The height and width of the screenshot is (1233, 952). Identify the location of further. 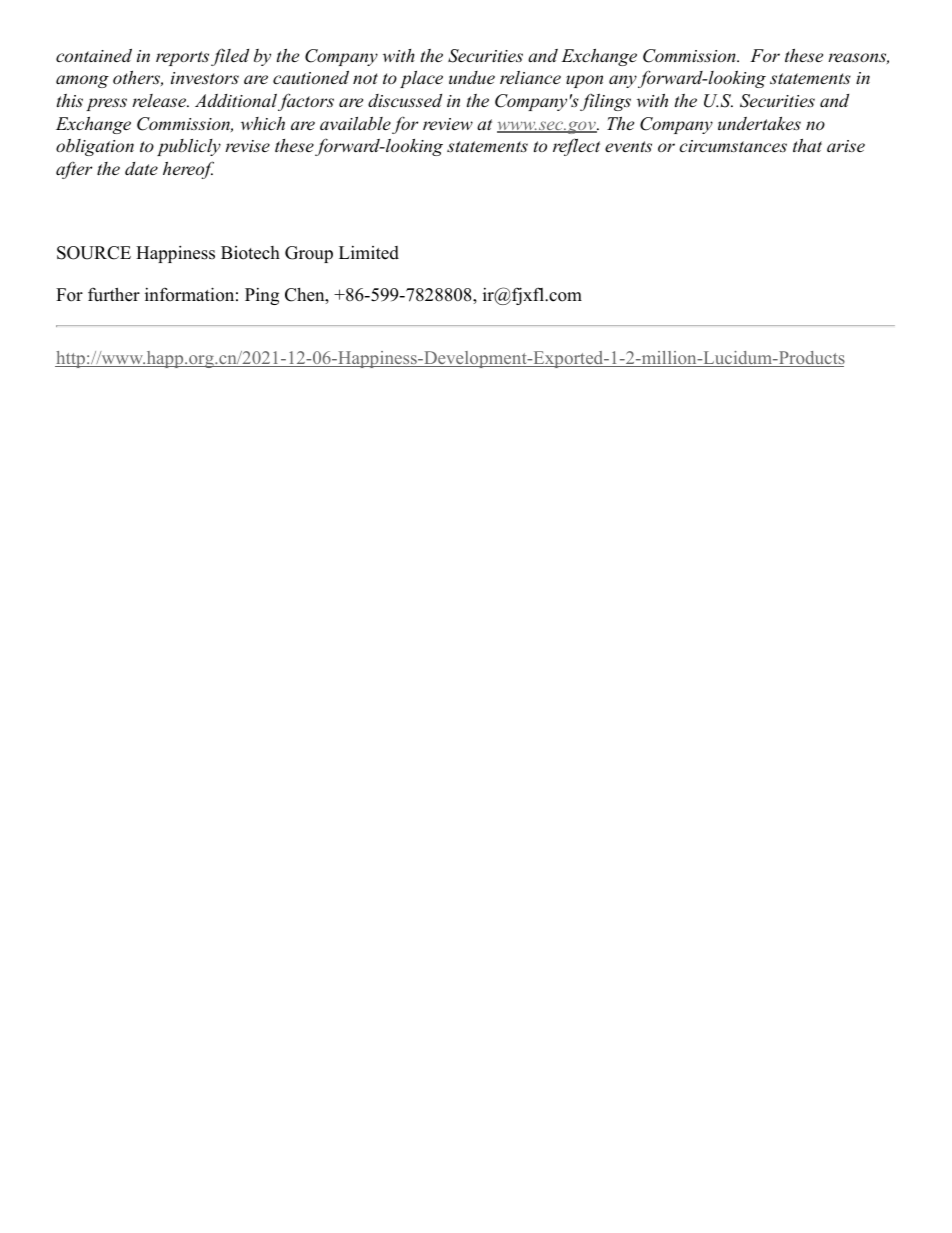
(114, 294).
